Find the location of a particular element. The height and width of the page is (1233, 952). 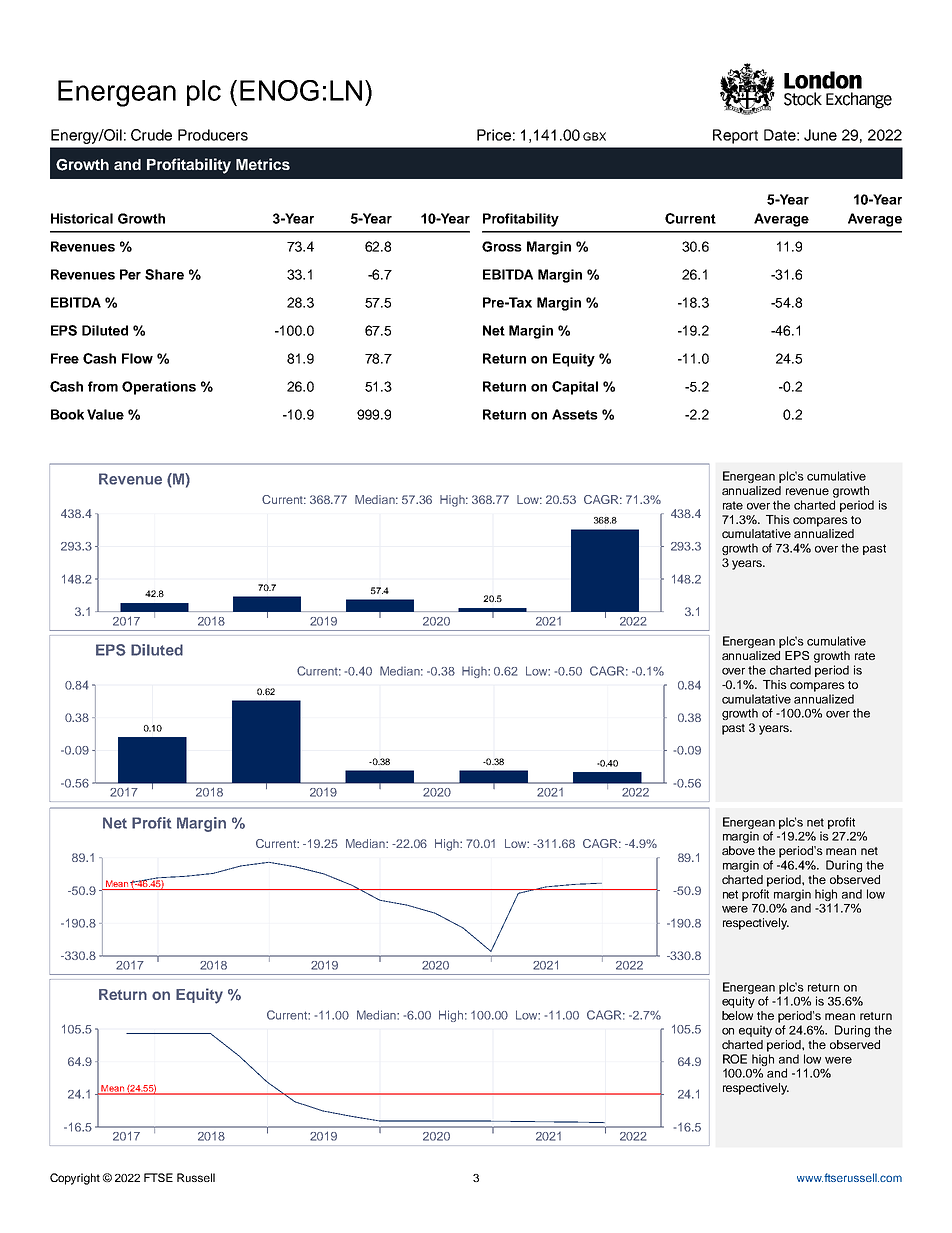

Value is located at coordinates (105, 414).
